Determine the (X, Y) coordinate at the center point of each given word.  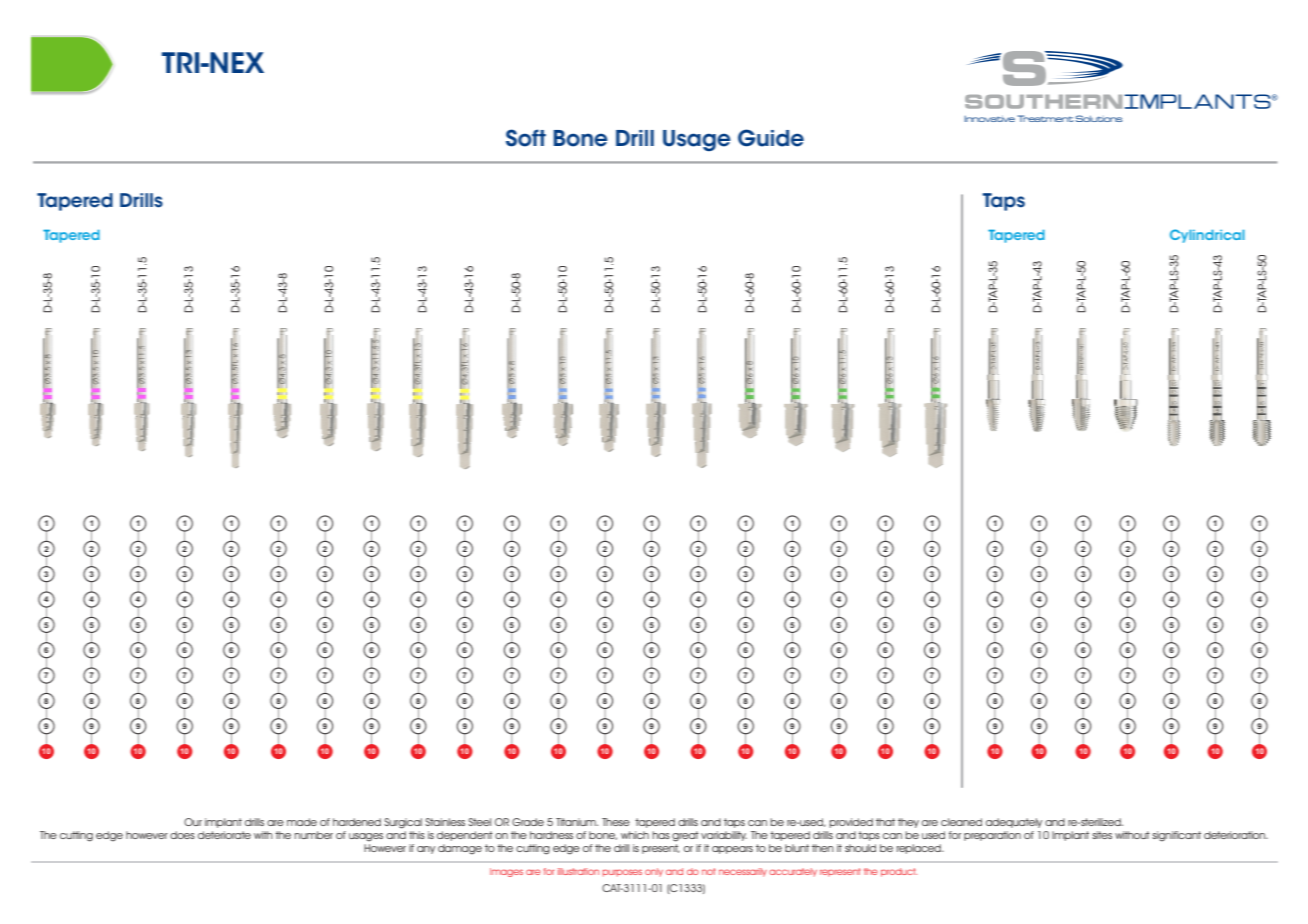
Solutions (1099, 118)
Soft (526, 138)
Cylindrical (1207, 236)
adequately (1014, 823)
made (302, 822)
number (314, 835)
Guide (771, 138)
